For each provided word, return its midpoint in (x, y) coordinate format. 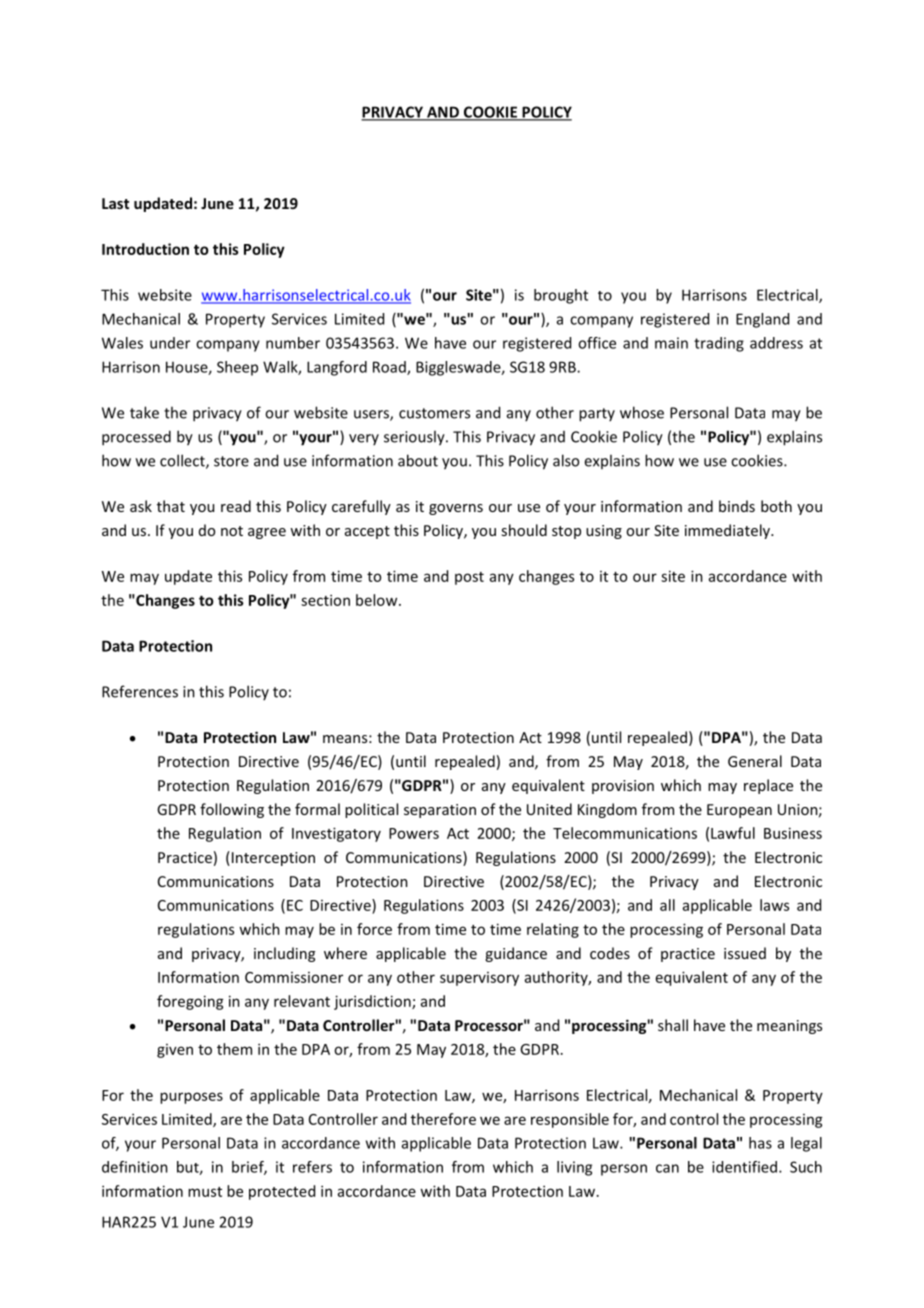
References (140, 691)
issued (745, 953)
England (762, 320)
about (418, 460)
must (205, 1192)
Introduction (145, 249)
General (755, 761)
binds (737, 506)
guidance (516, 954)
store (231, 461)
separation (440, 811)
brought (561, 296)
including (284, 954)
